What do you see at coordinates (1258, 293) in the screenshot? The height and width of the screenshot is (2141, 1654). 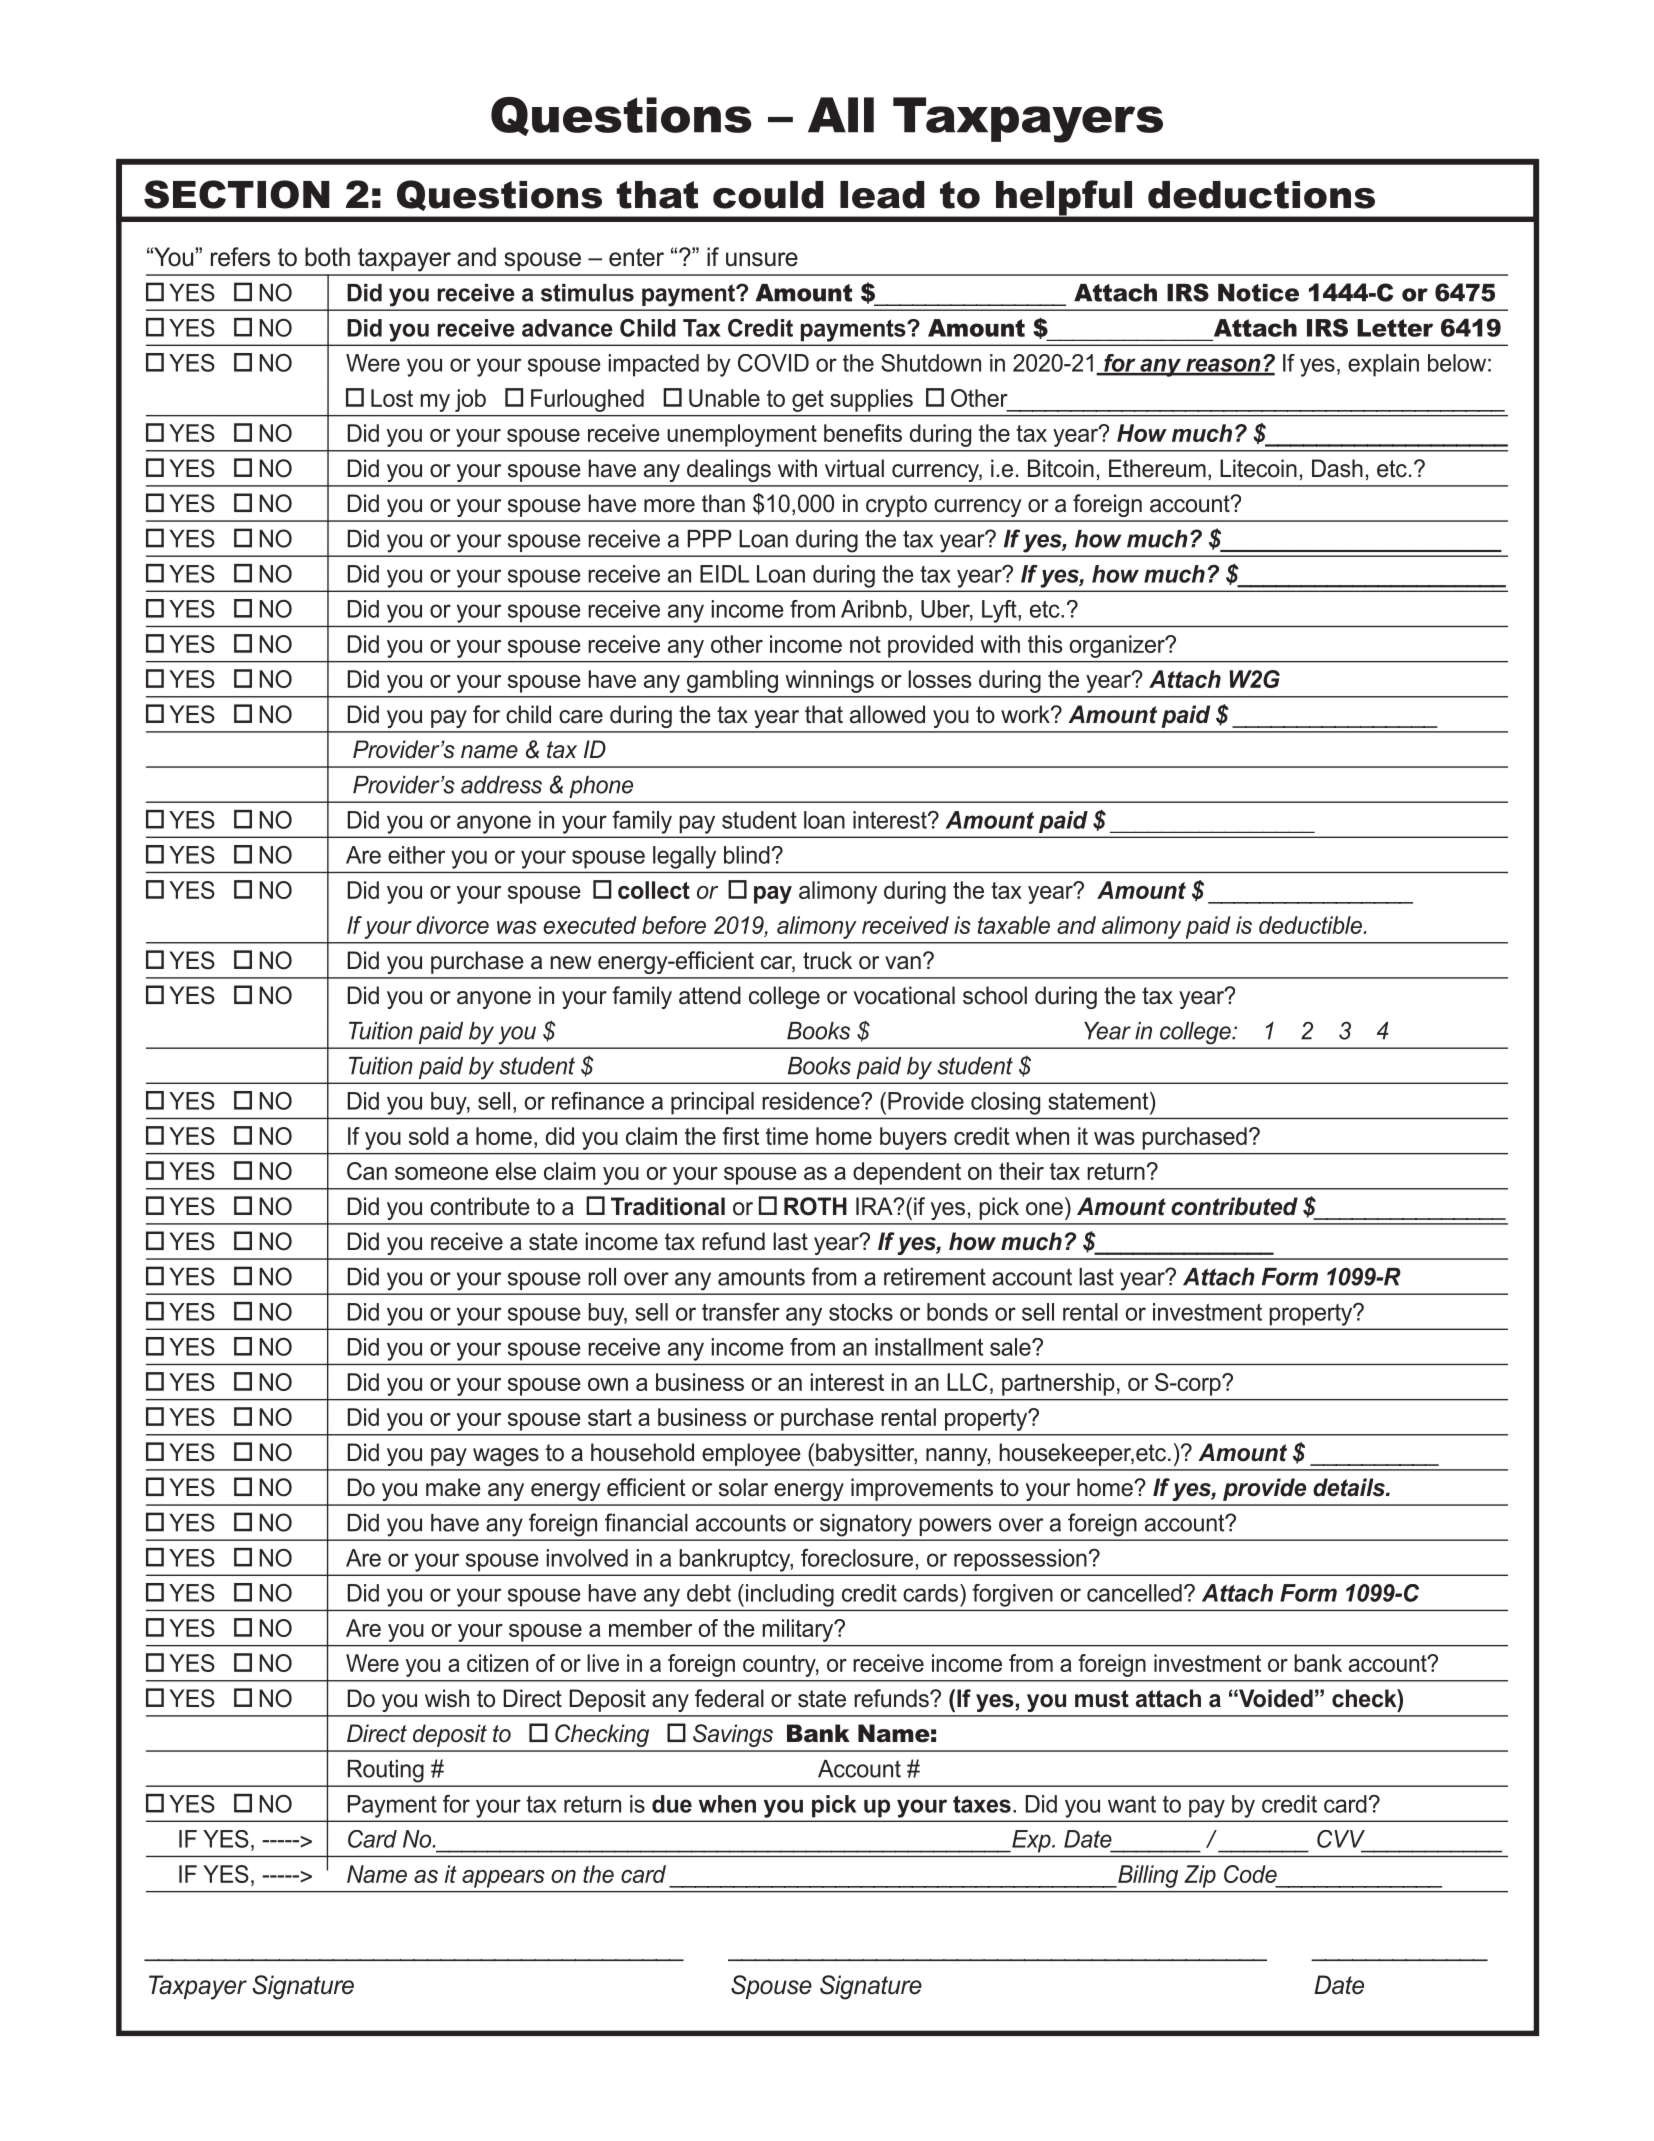 I see `Notice` at bounding box center [1258, 293].
